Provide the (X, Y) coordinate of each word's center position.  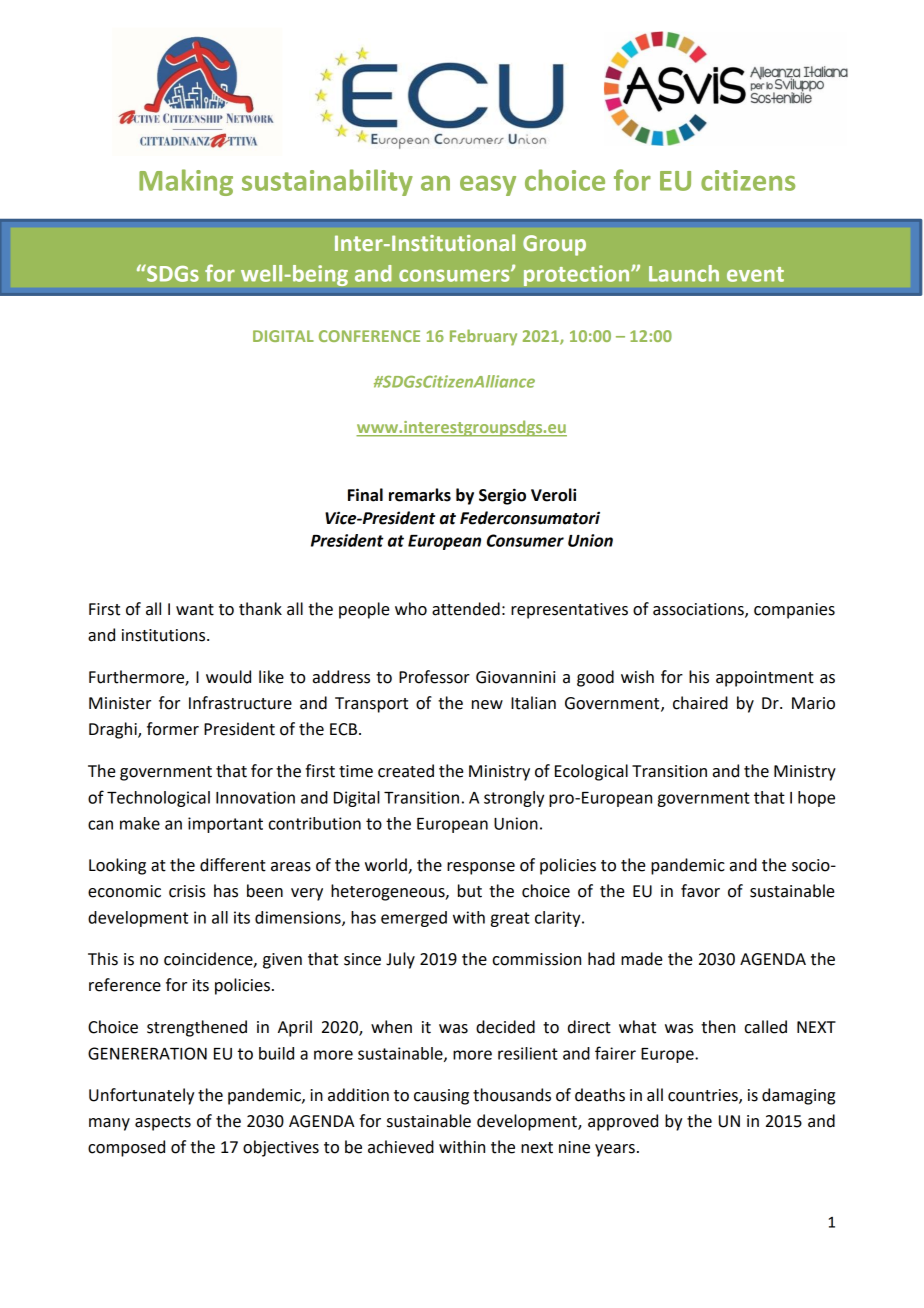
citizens (748, 180)
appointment (765, 679)
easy (488, 186)
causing (441, 1097)
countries (704, 1096)
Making (186, 182)
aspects (163, 1123)
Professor (434, 677)
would (228, 677)
